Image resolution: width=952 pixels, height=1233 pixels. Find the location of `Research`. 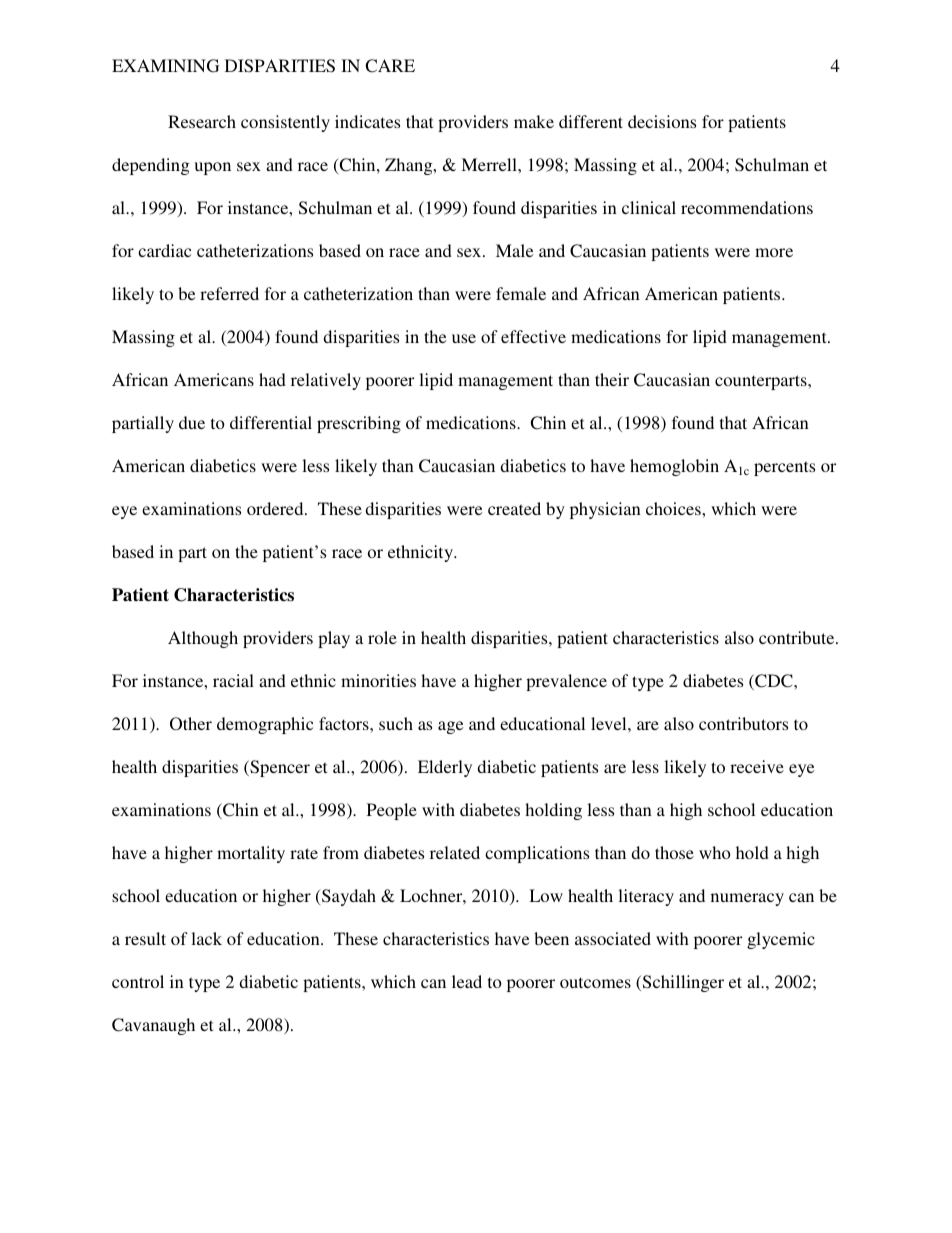

Research is located at coordinates (202, 121).
